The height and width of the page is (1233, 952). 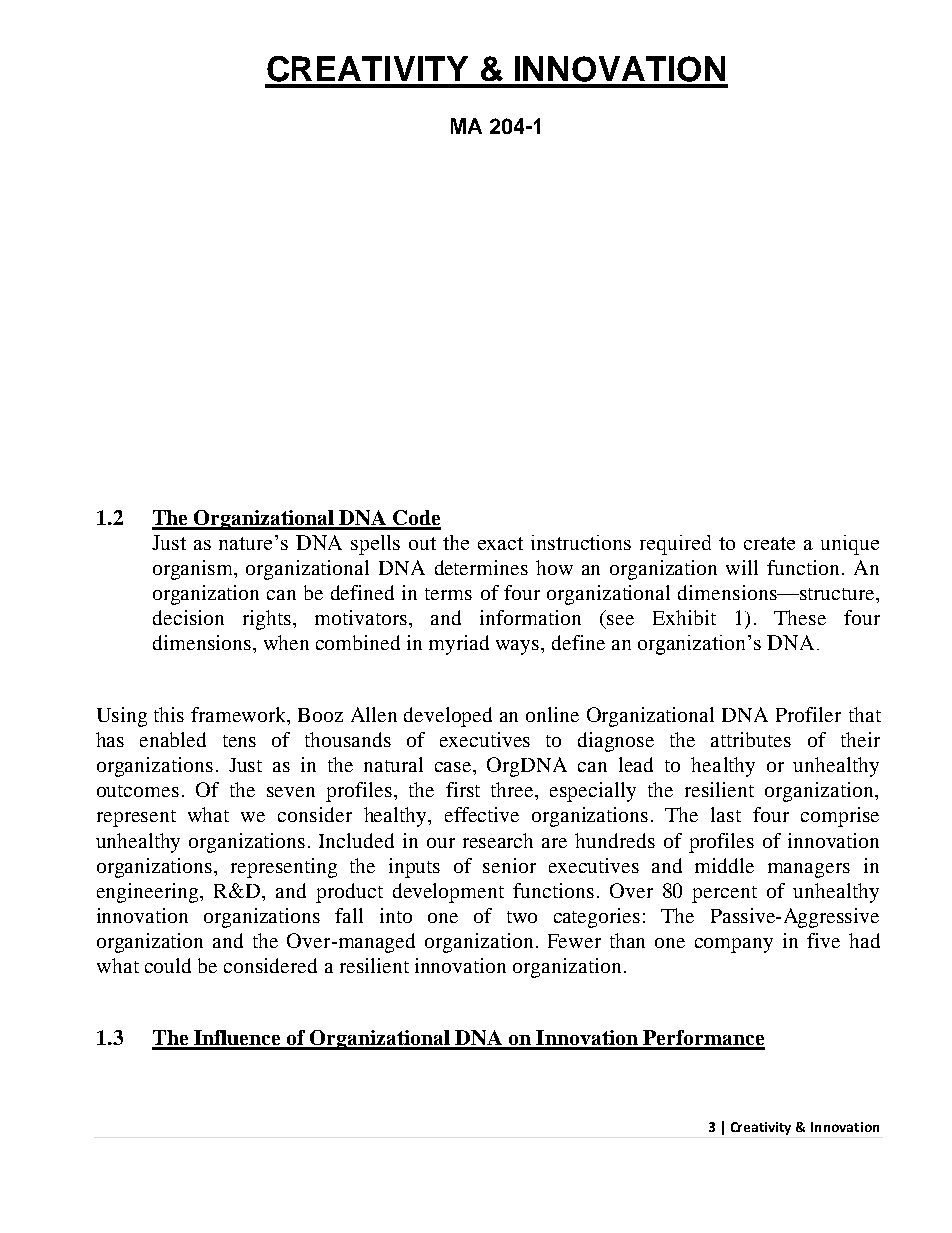 What do you see at coordinates (769, 543) in the page?
I see `create` at bounding box center [769, 543].
